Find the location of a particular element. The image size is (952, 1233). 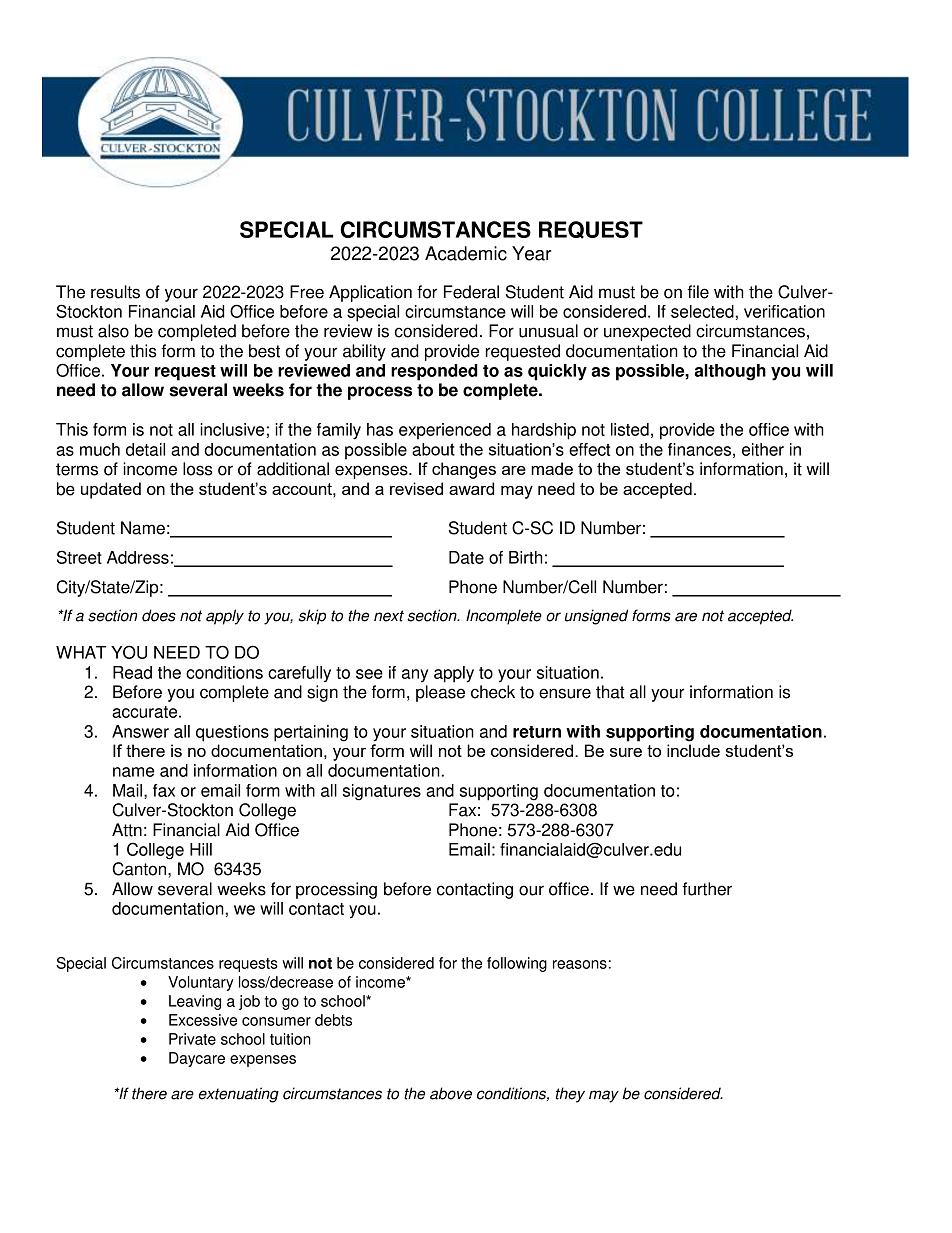

Address is located at coordinates (138, 557).
